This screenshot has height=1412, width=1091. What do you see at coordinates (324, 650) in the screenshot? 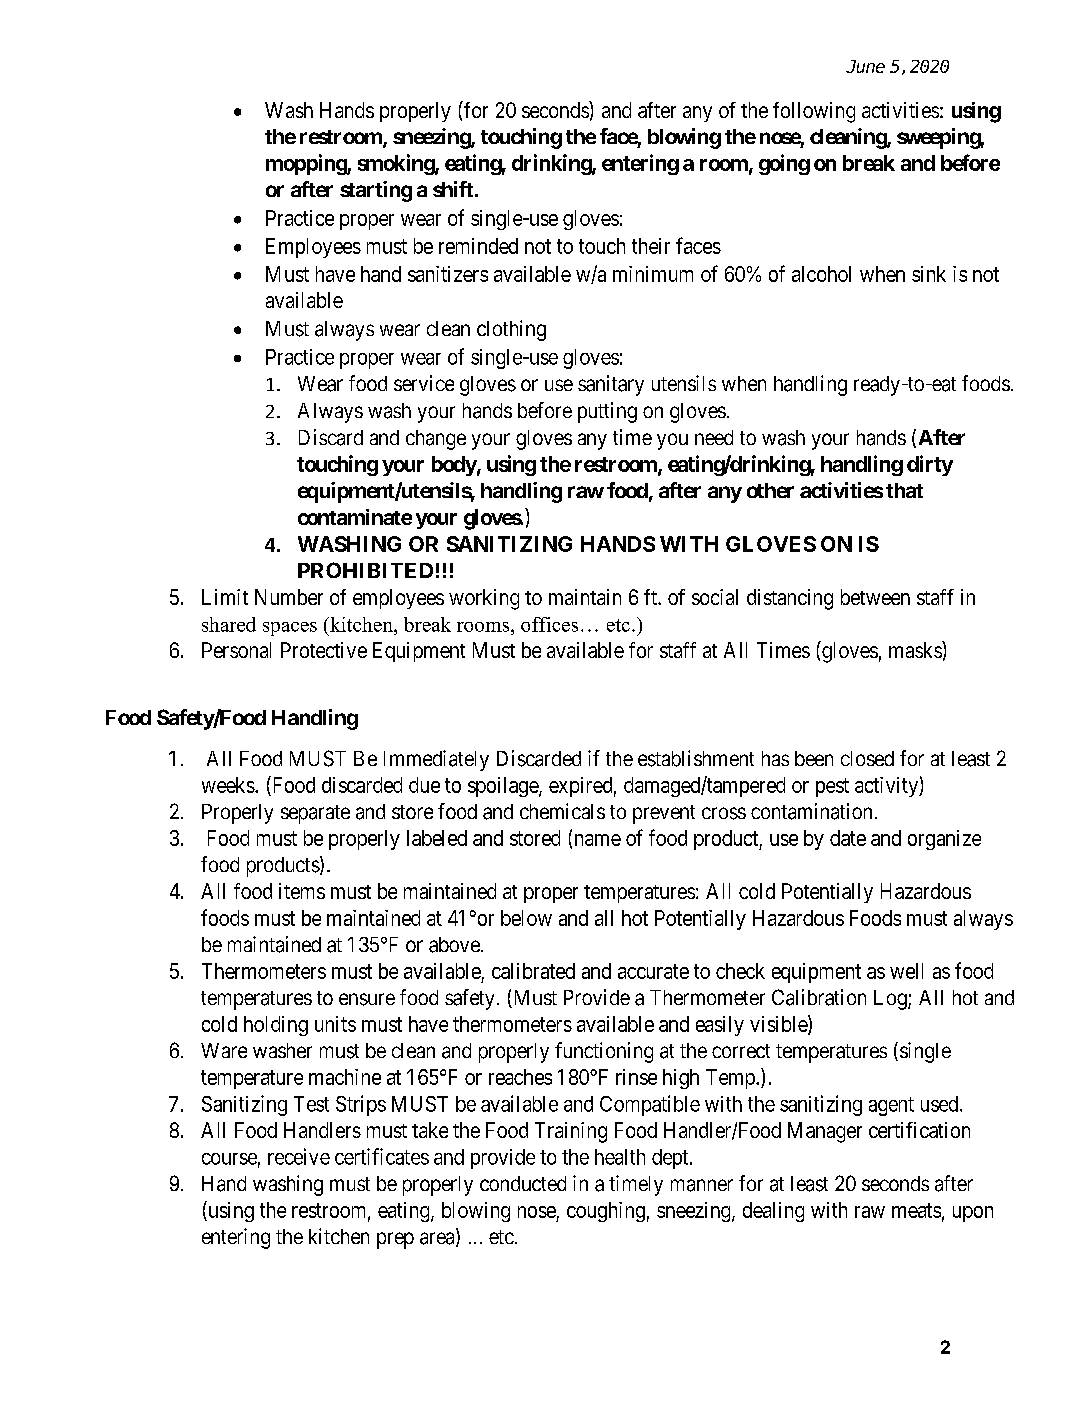
I see `Protective` at bounding box center [324, 650].
